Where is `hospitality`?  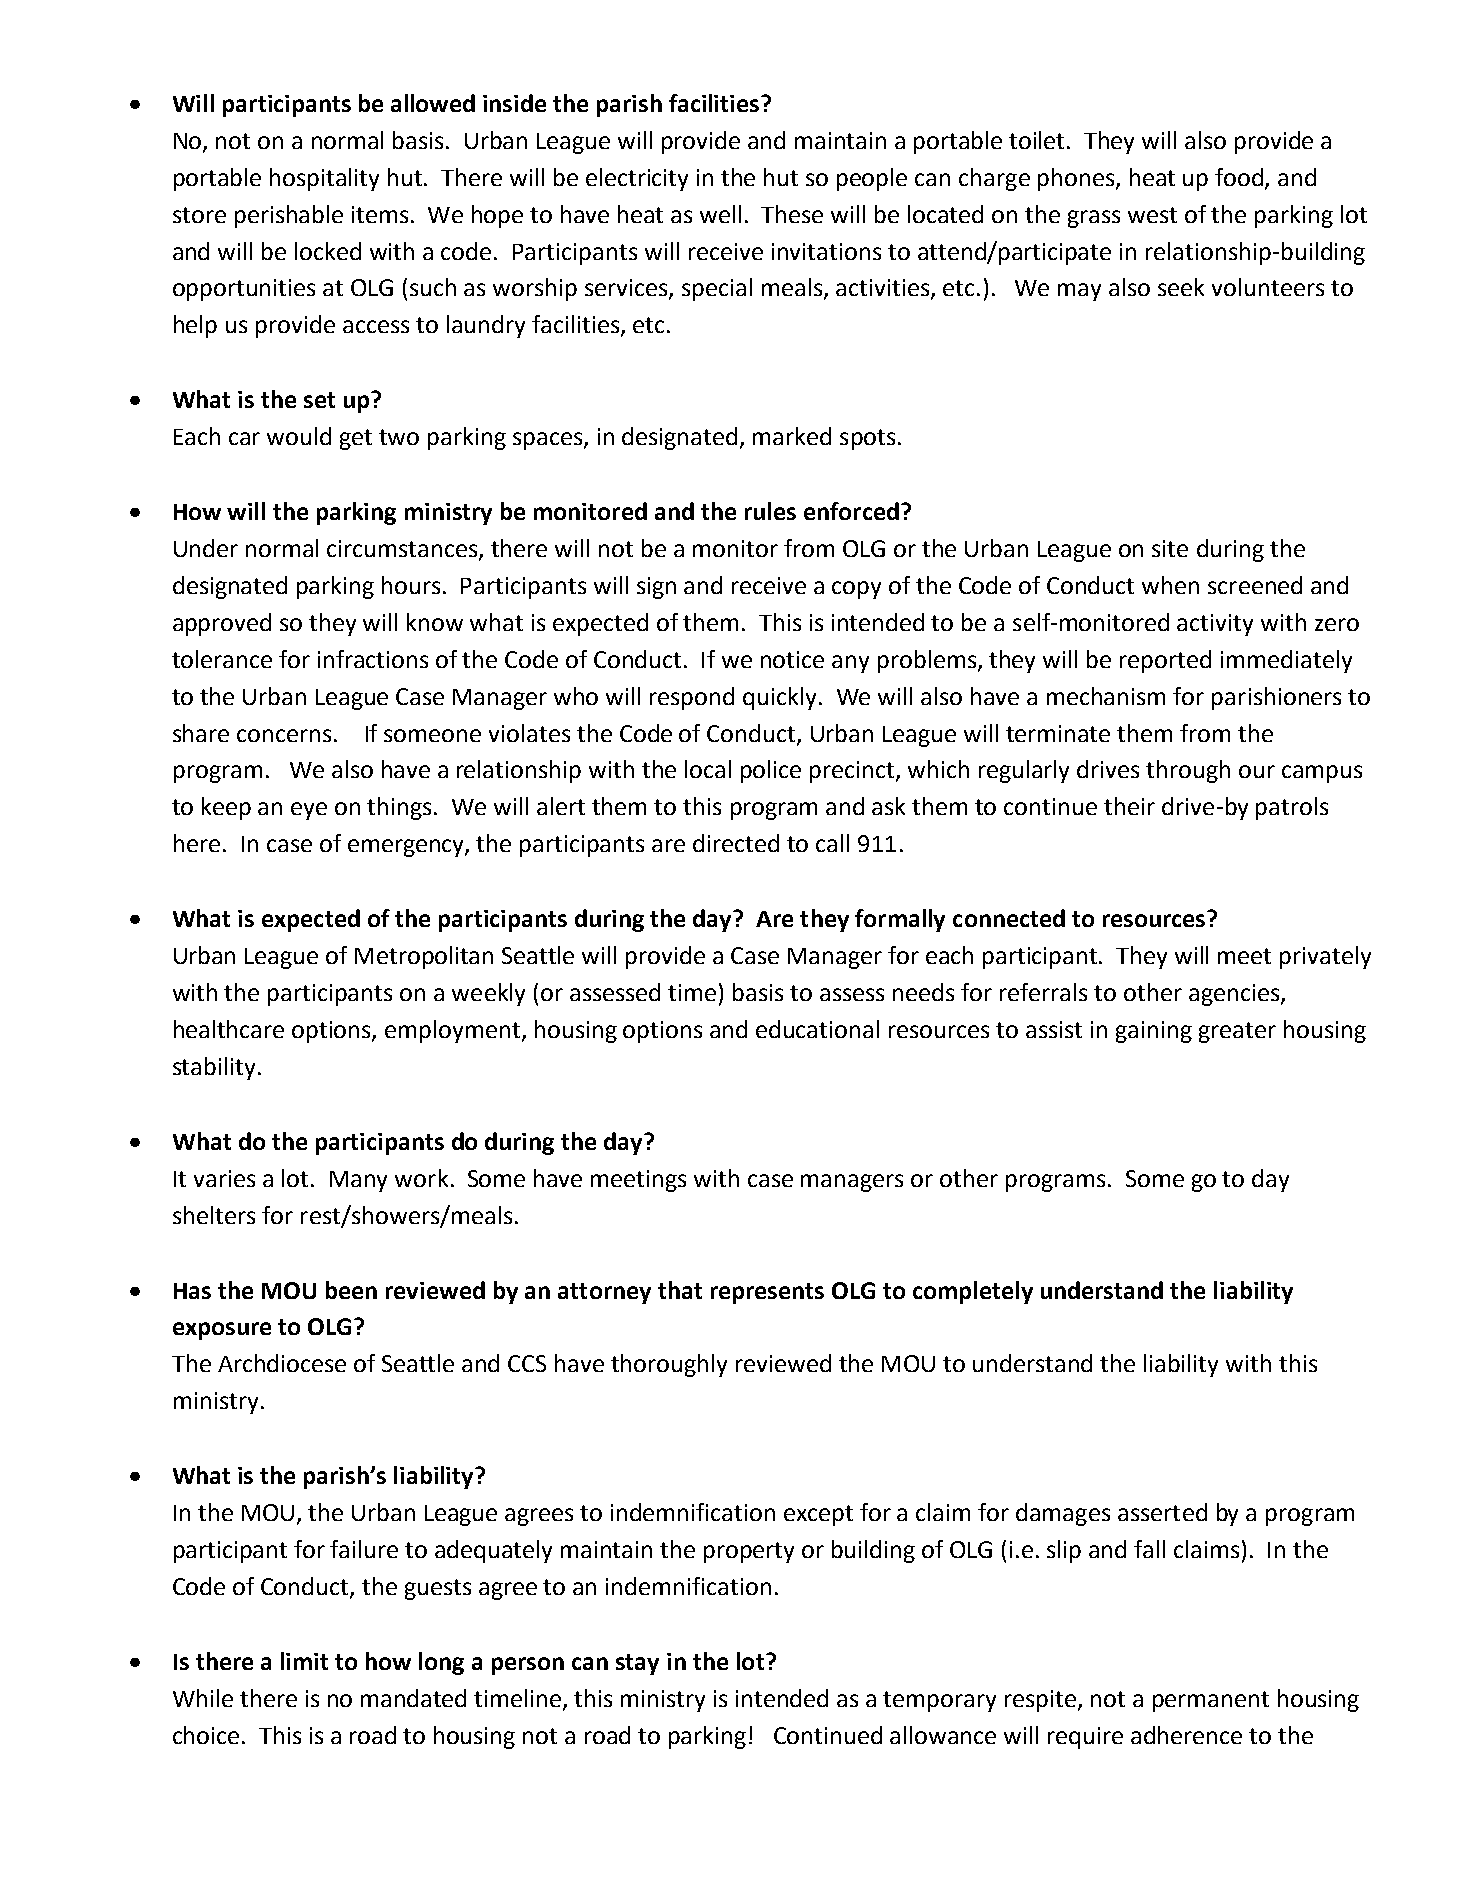
hospitality is located at coordinates (324, 179).
